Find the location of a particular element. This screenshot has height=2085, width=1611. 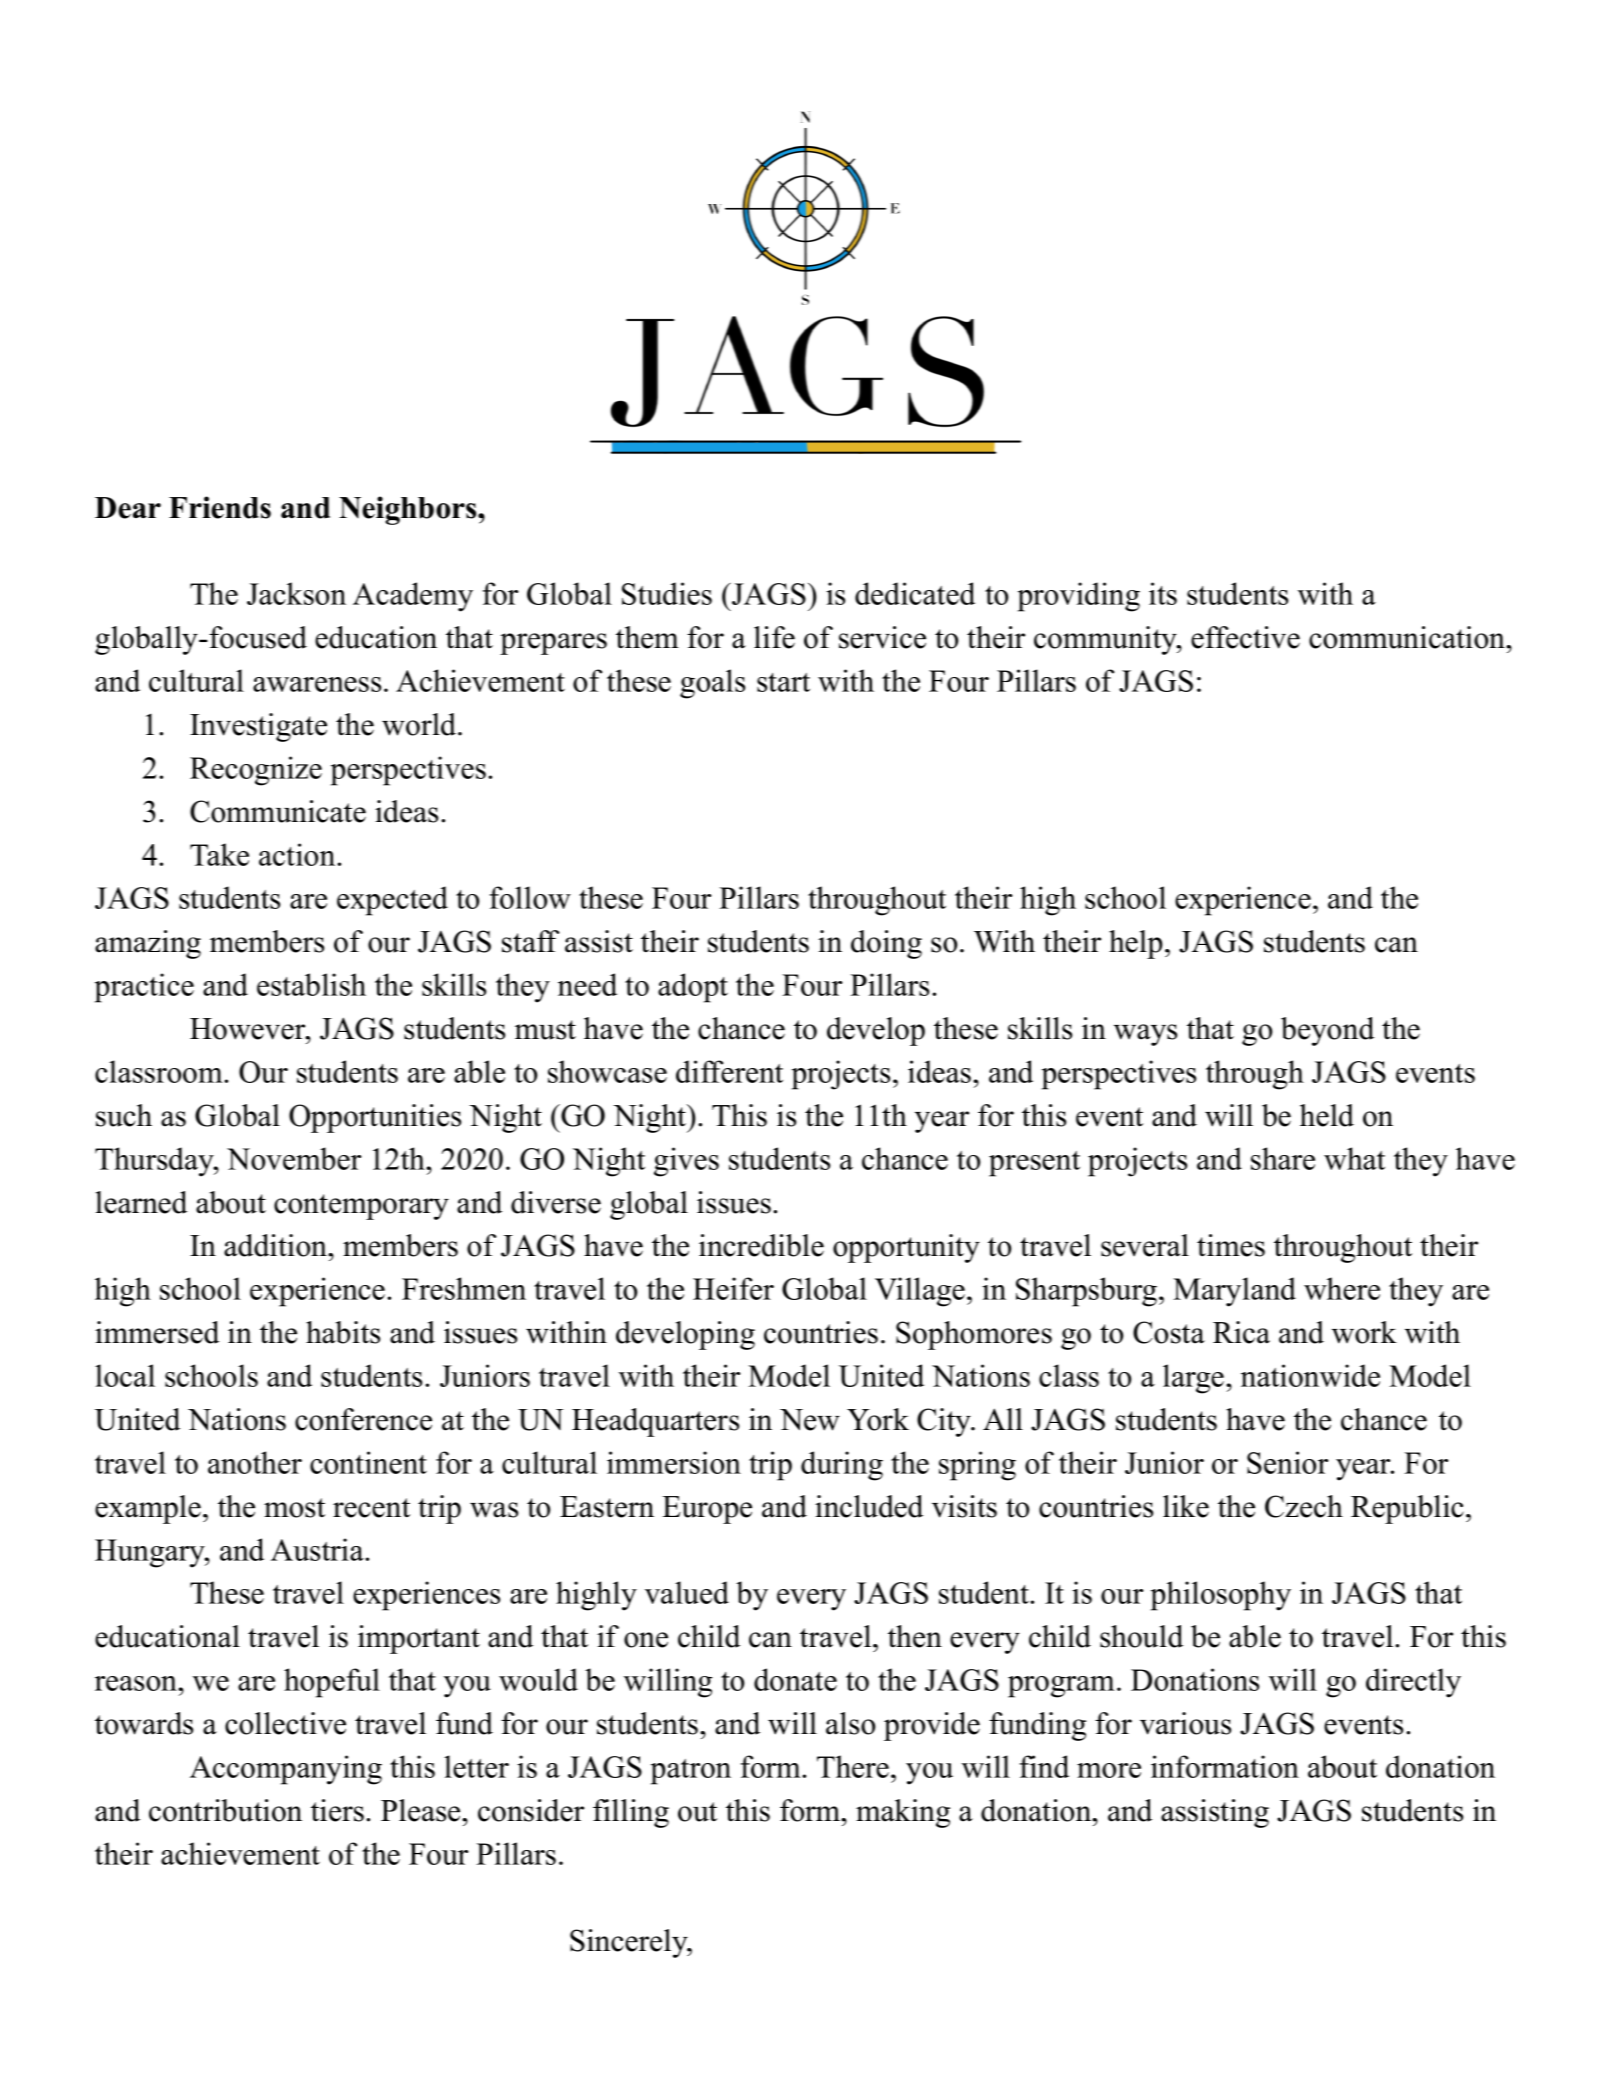

times is located at coordinates (1231, 1245).
